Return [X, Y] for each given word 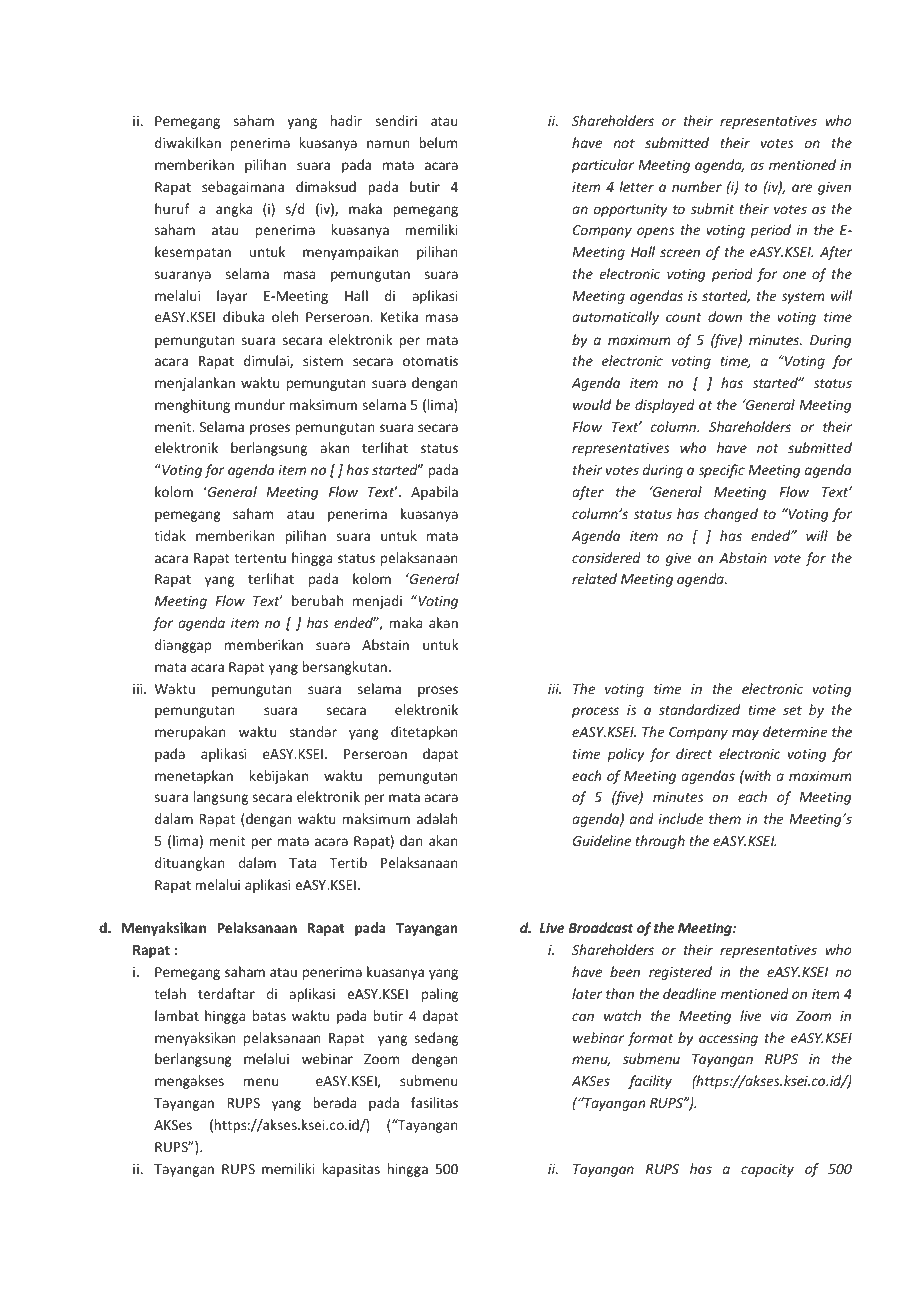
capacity [767, 1170]
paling [440, 995]
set [792, 710]
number [697, 186]
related [594, 578]
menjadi [377, 602]
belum [438, 142]
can [583, 1017]
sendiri [396, 120]
